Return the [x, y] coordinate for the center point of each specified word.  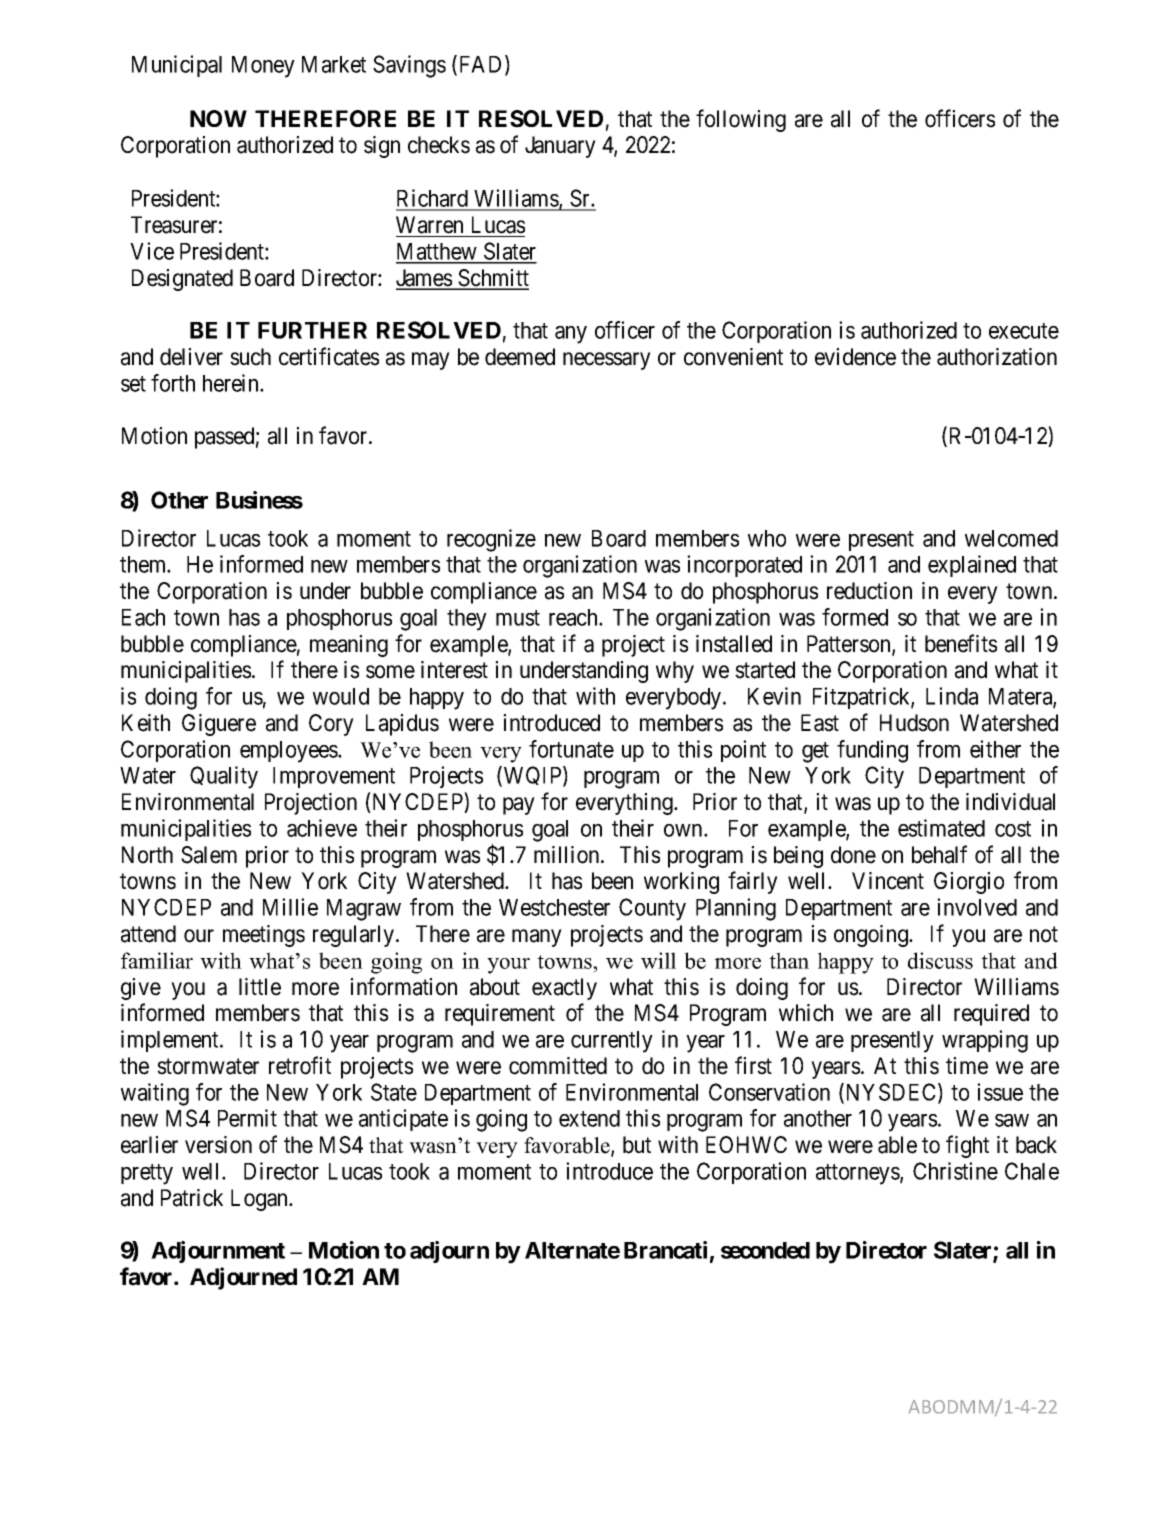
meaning [349, 646]
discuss [940, 960]
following [741, 120]
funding [872, 751]
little [260, 987]
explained [972, 566]
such [250, 357]
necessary [607, 361]
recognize [491, 540]
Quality [224, 777]
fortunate [571, 749]
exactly [564, 989]
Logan [261, 1200]
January [560, 147]
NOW [218, 118]
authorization [997, 357]
